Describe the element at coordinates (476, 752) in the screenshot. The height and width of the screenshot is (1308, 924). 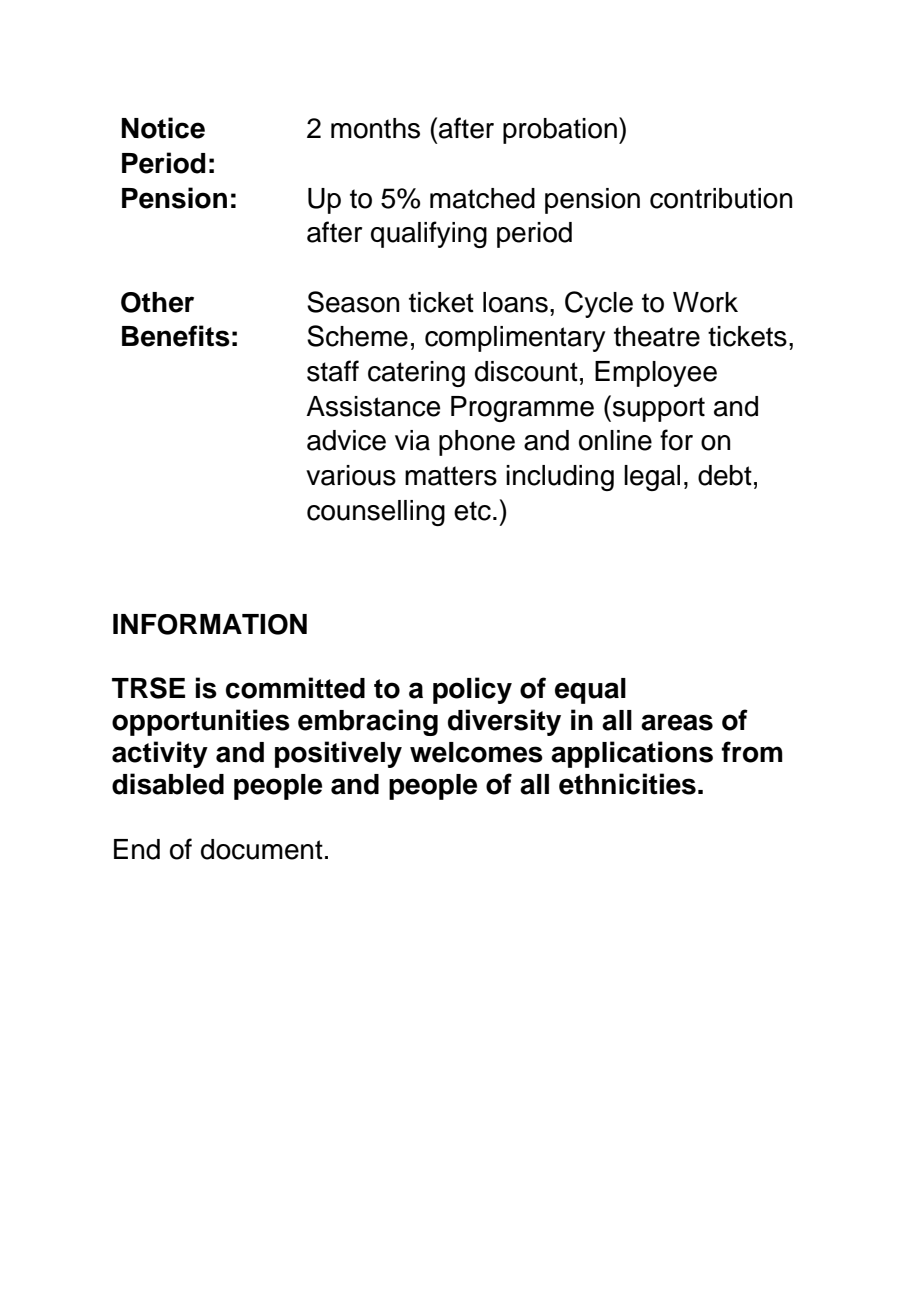
I see `welcomes` at that location.
